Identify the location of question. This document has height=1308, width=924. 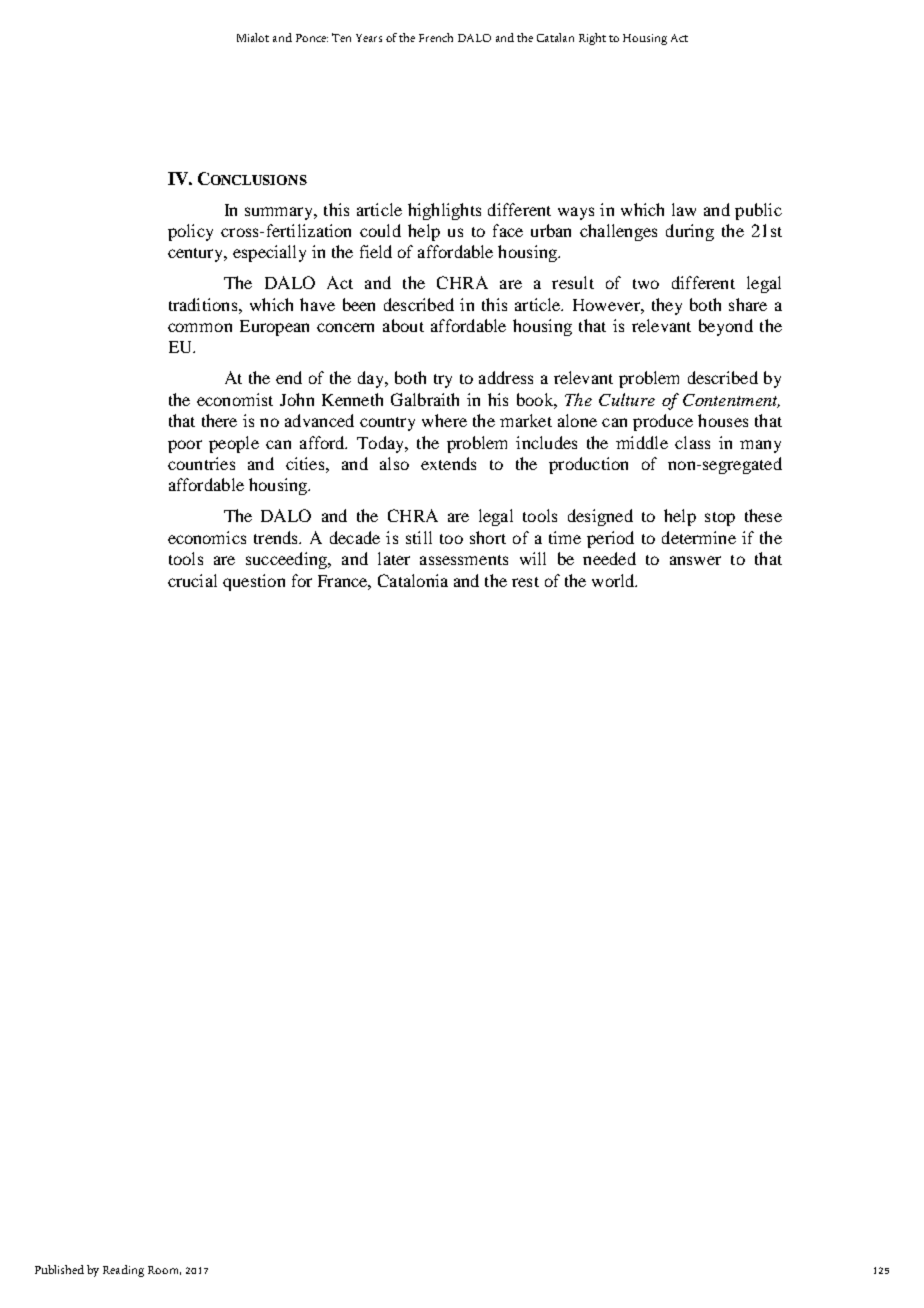
(254, 582).
